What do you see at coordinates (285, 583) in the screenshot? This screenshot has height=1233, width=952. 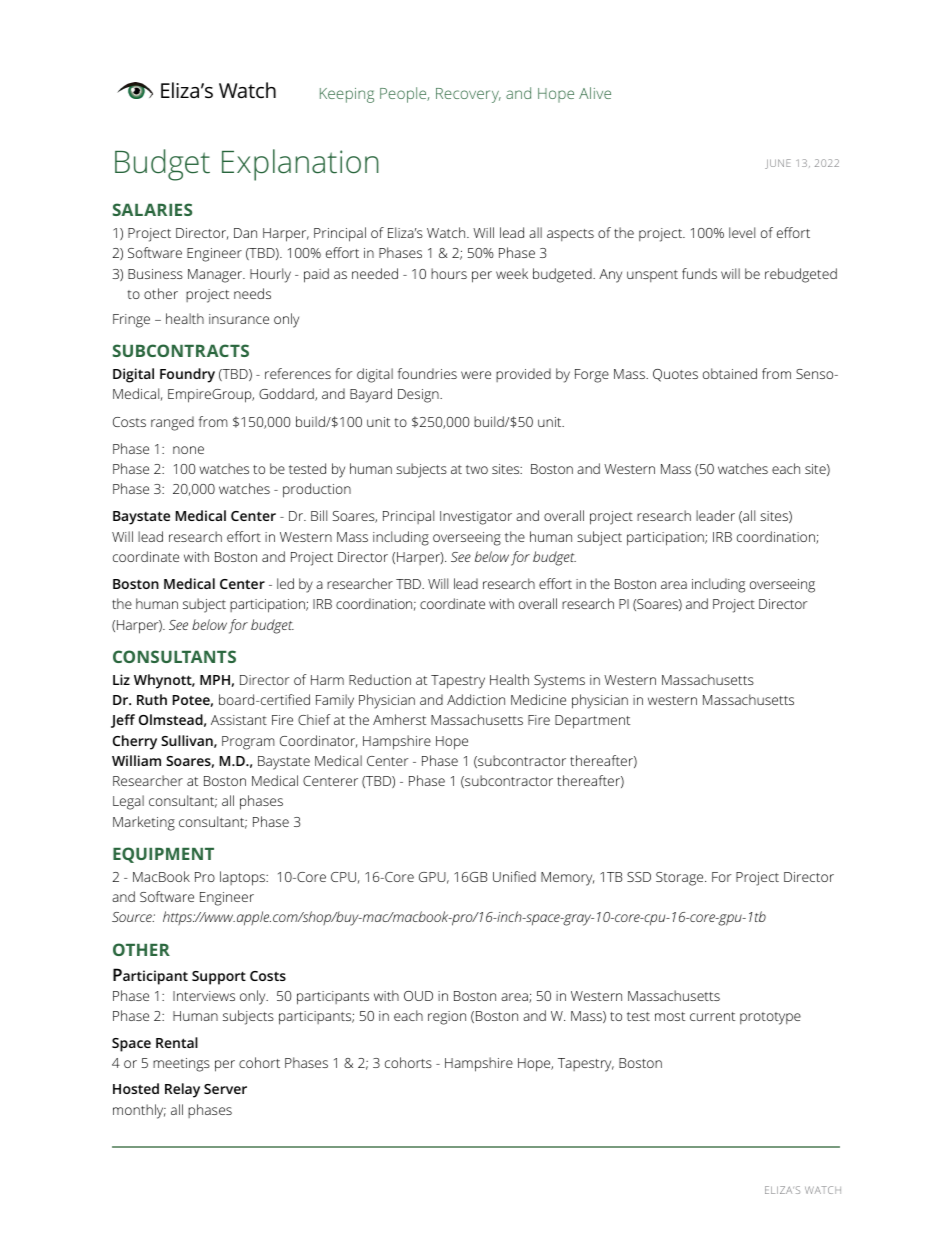 I see `led` at bounding box center [285, 583].
